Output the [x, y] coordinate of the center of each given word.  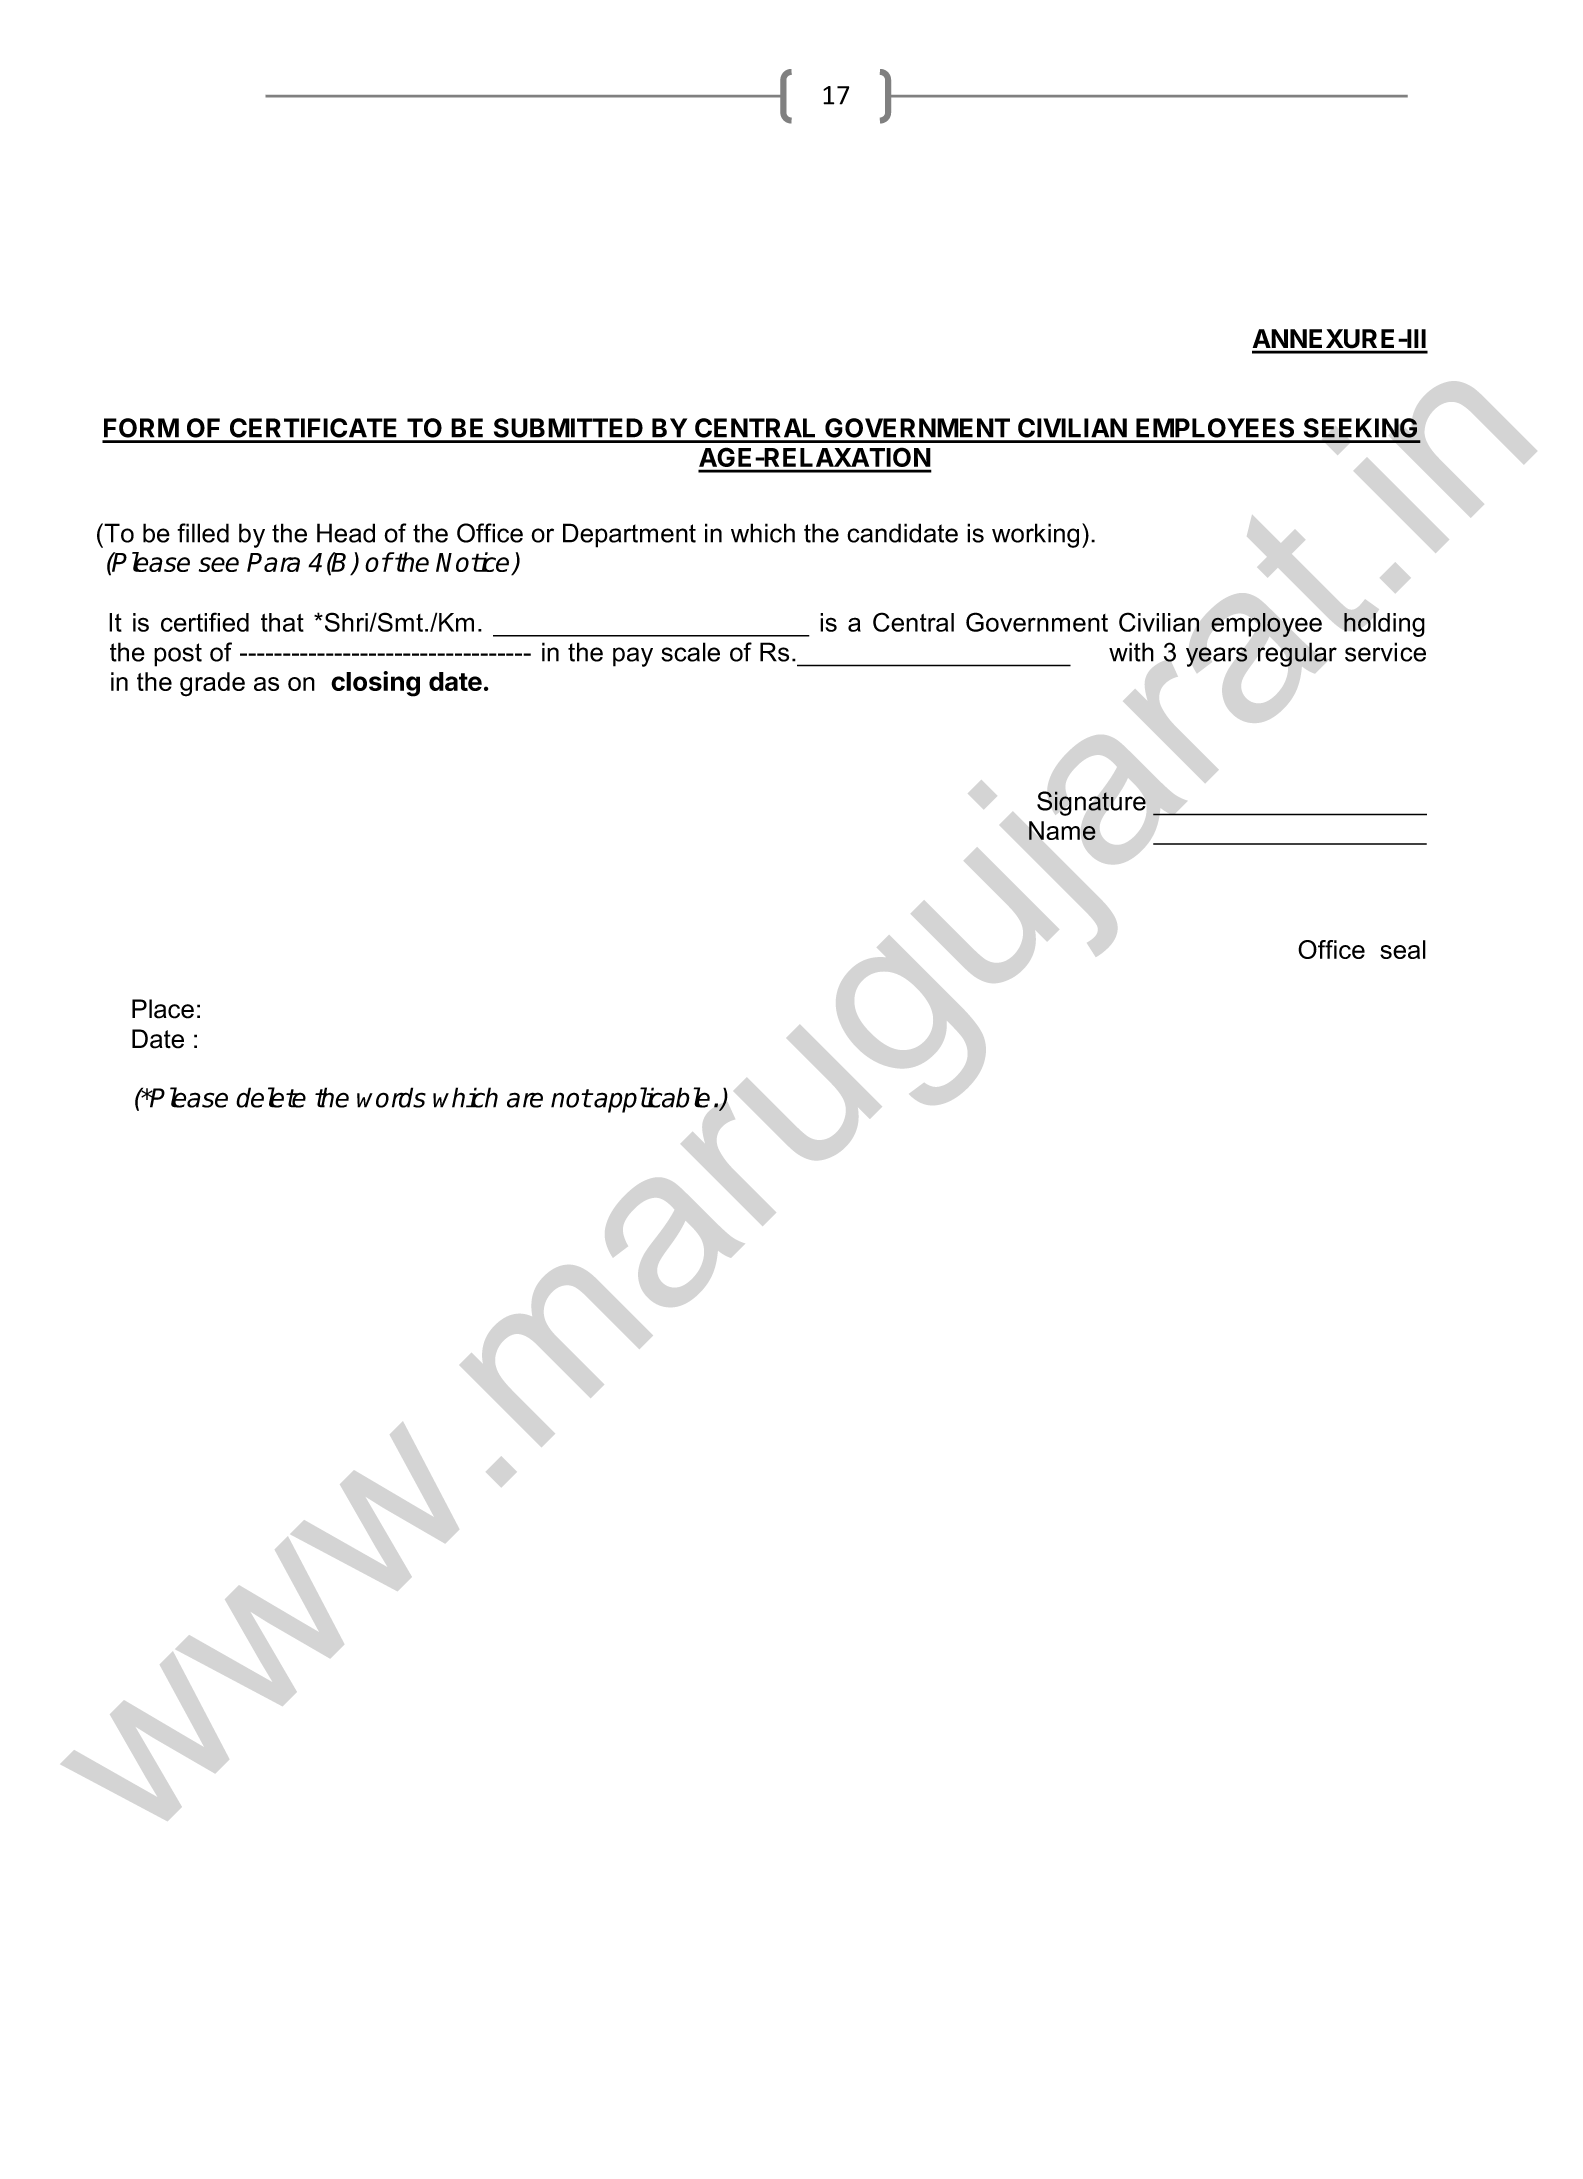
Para [273, 562]
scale [690, 652]
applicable [652, 1100]
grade [212, 684]
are [525, 1100]
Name [1062, 830]
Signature [1091, 803]
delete [271, 1097]
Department [629, 535]
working [1035, 535]
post [178, 655]
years [1217, 657]
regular [1297, 654]
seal [1403, 949]
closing [375, 684]
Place [163, 1009]
